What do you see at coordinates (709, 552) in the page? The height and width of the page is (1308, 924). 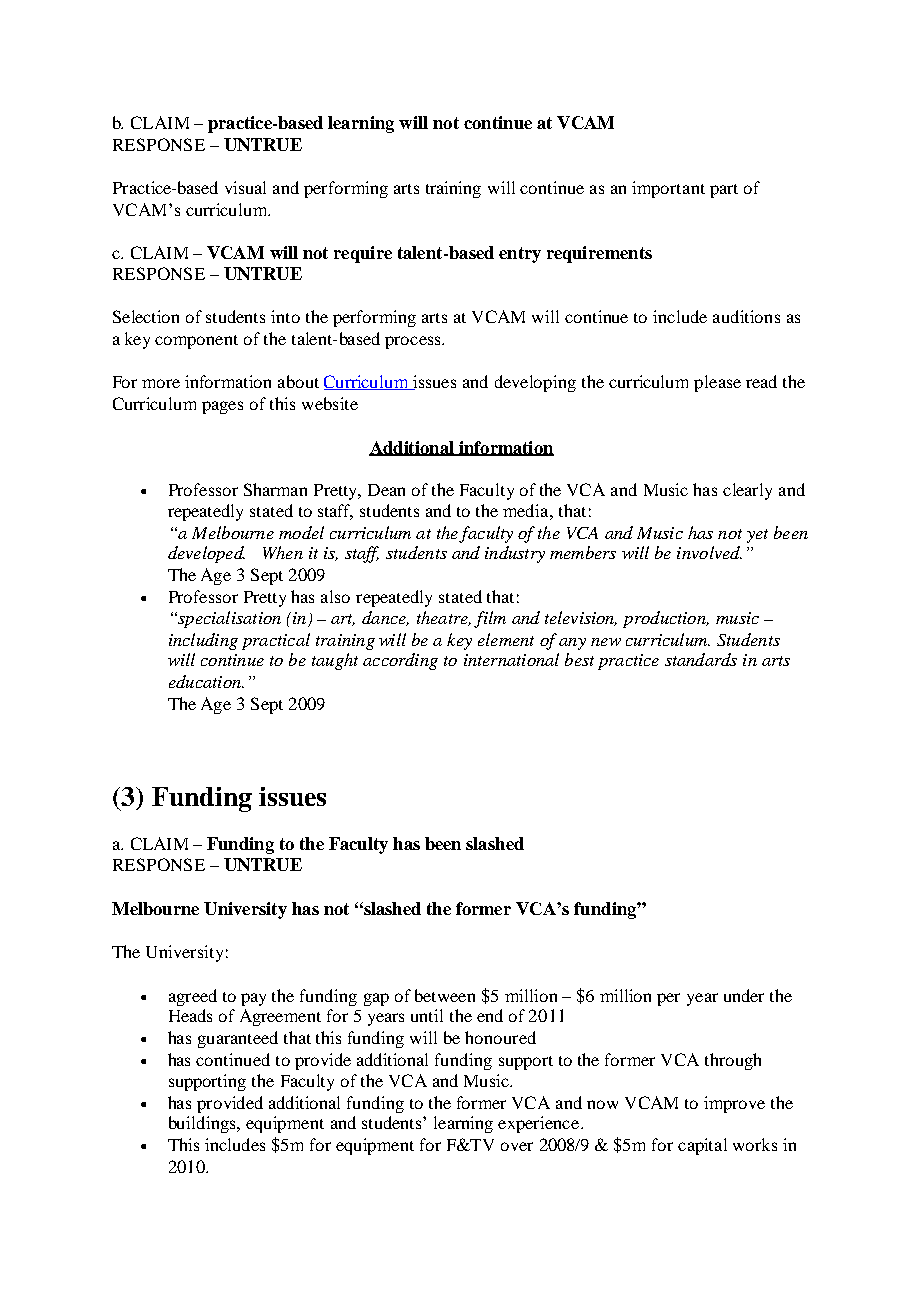 I see `involved` at bounding box center [709, 552].
